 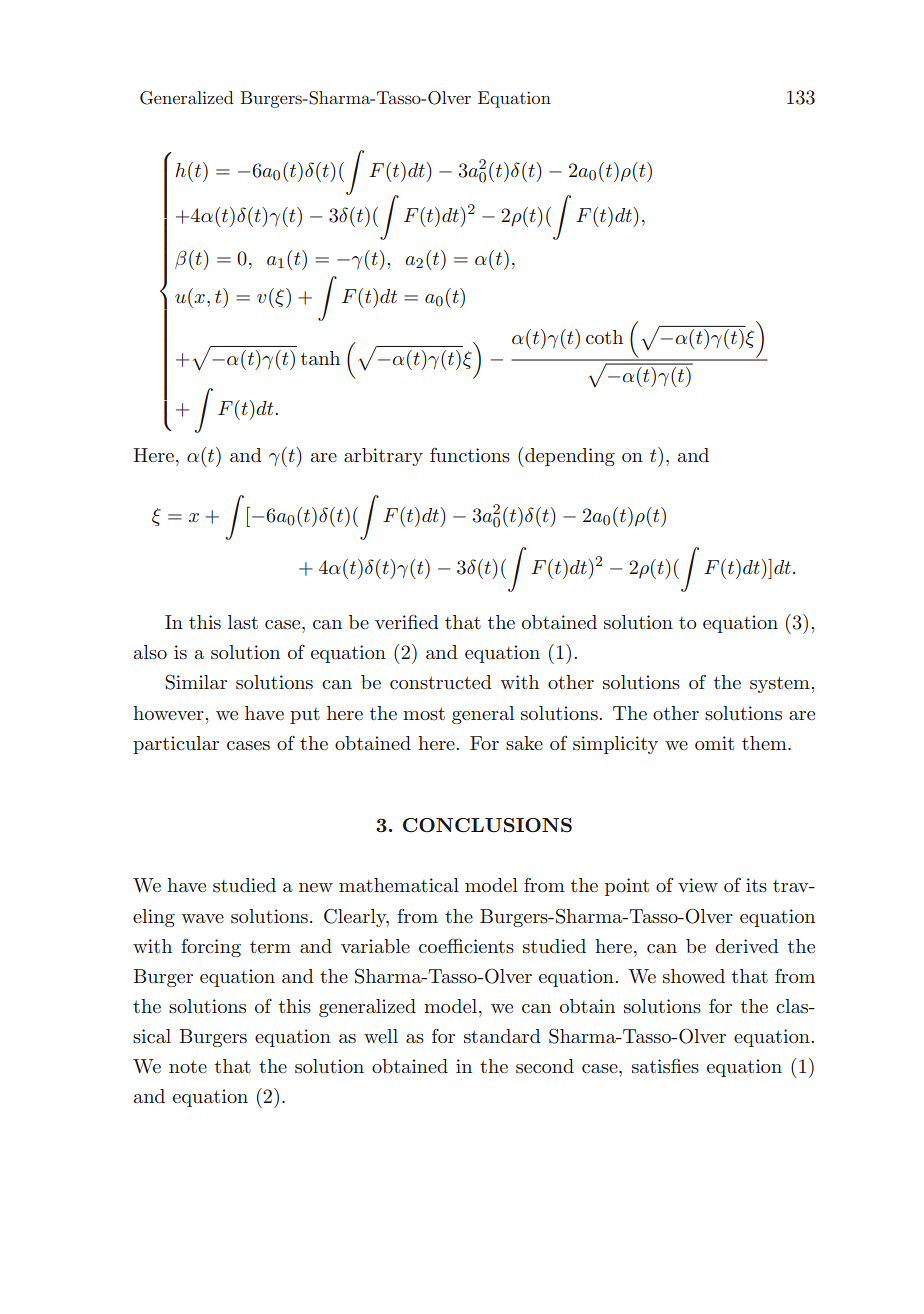 What do you see at coordinates (196, 682) in the document?
I see `Similar` at bounding box center [196, 682].
